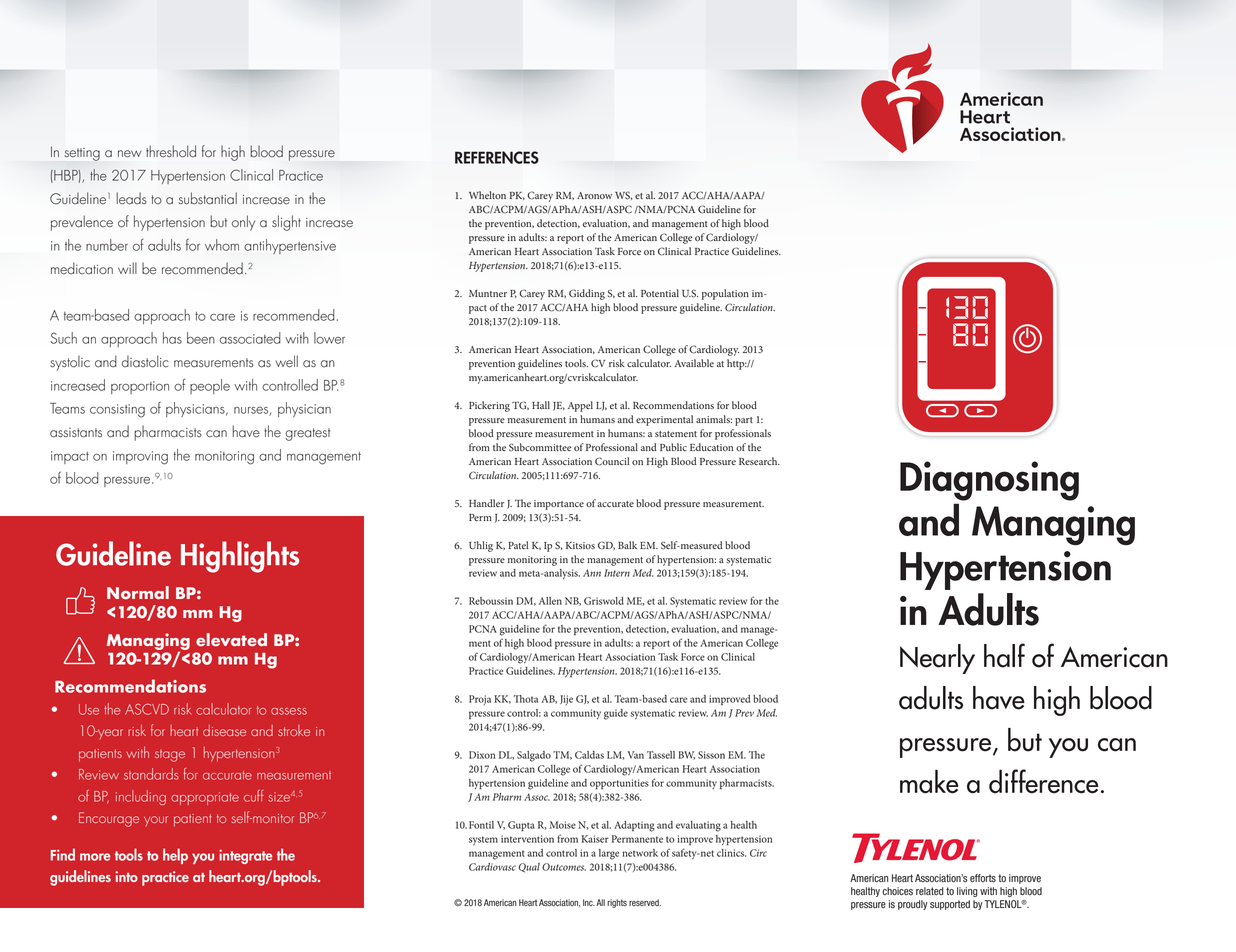 This screenshot has width=1236, height=952. Describe the element at coordinates (989, 481) in the screenshot. I see `Diagnosing` at that location.
